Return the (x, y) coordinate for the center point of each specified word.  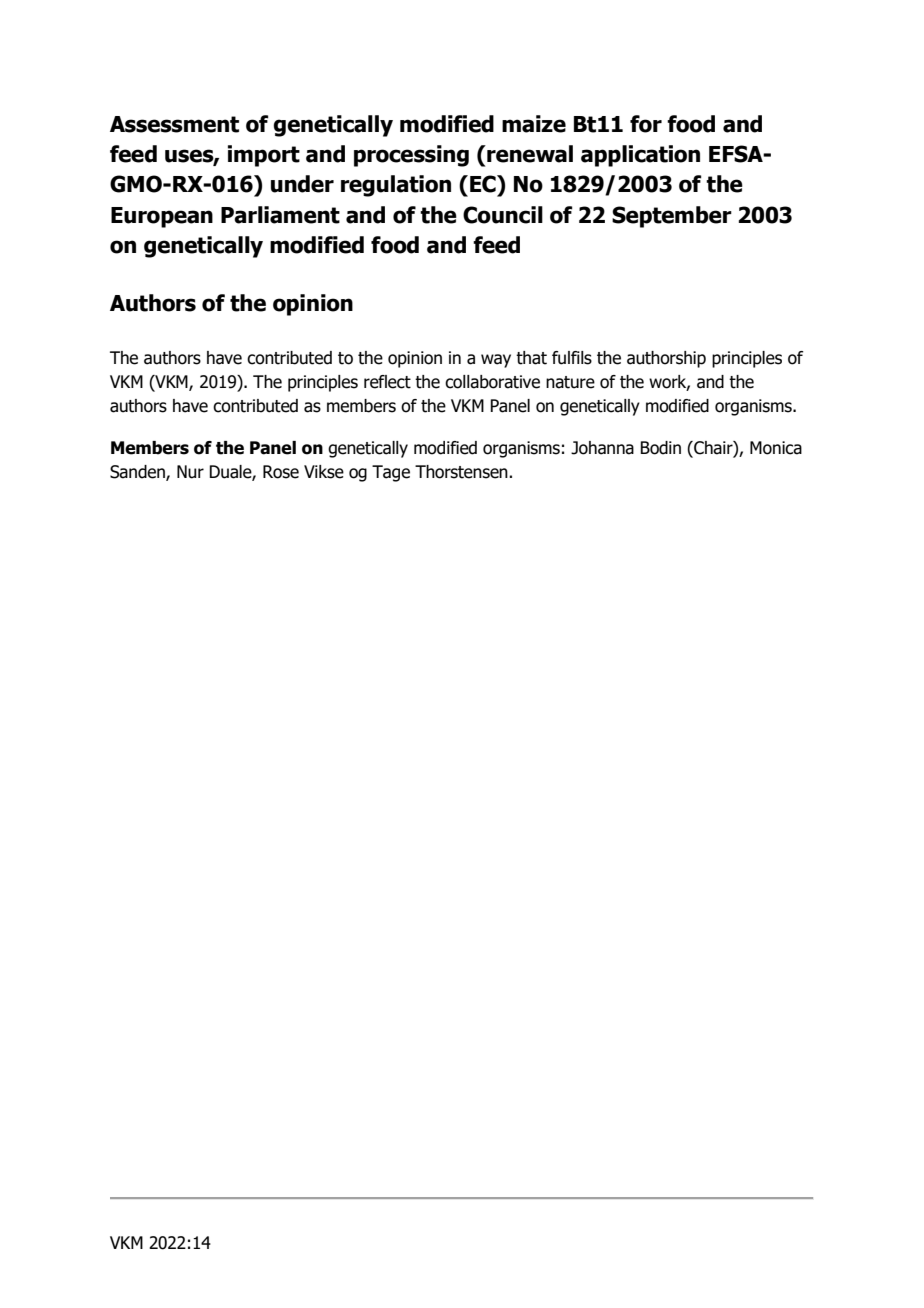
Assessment (174, 124)
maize (534, 124)
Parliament (280, 215)
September (672, 217)
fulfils (572, 358)
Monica (776, 448)
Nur (190, 472)
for (646, 124)
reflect (387, 382)
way (496, 361)
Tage (391, 473)
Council (503, 215)
